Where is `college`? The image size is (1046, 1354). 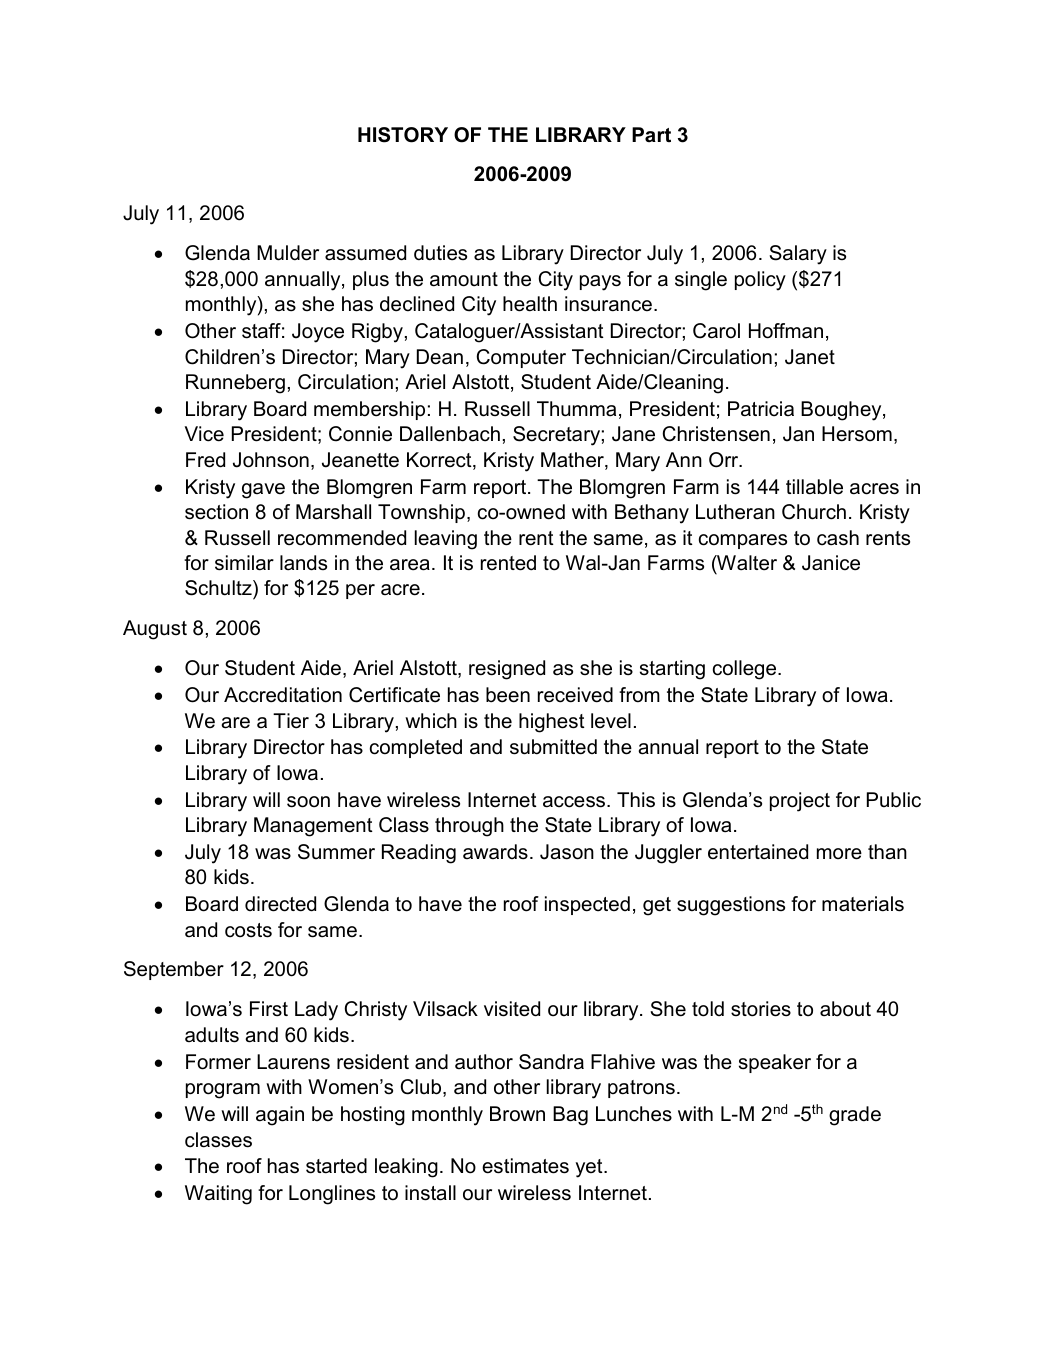 college is located at coordinates (746, 670).
